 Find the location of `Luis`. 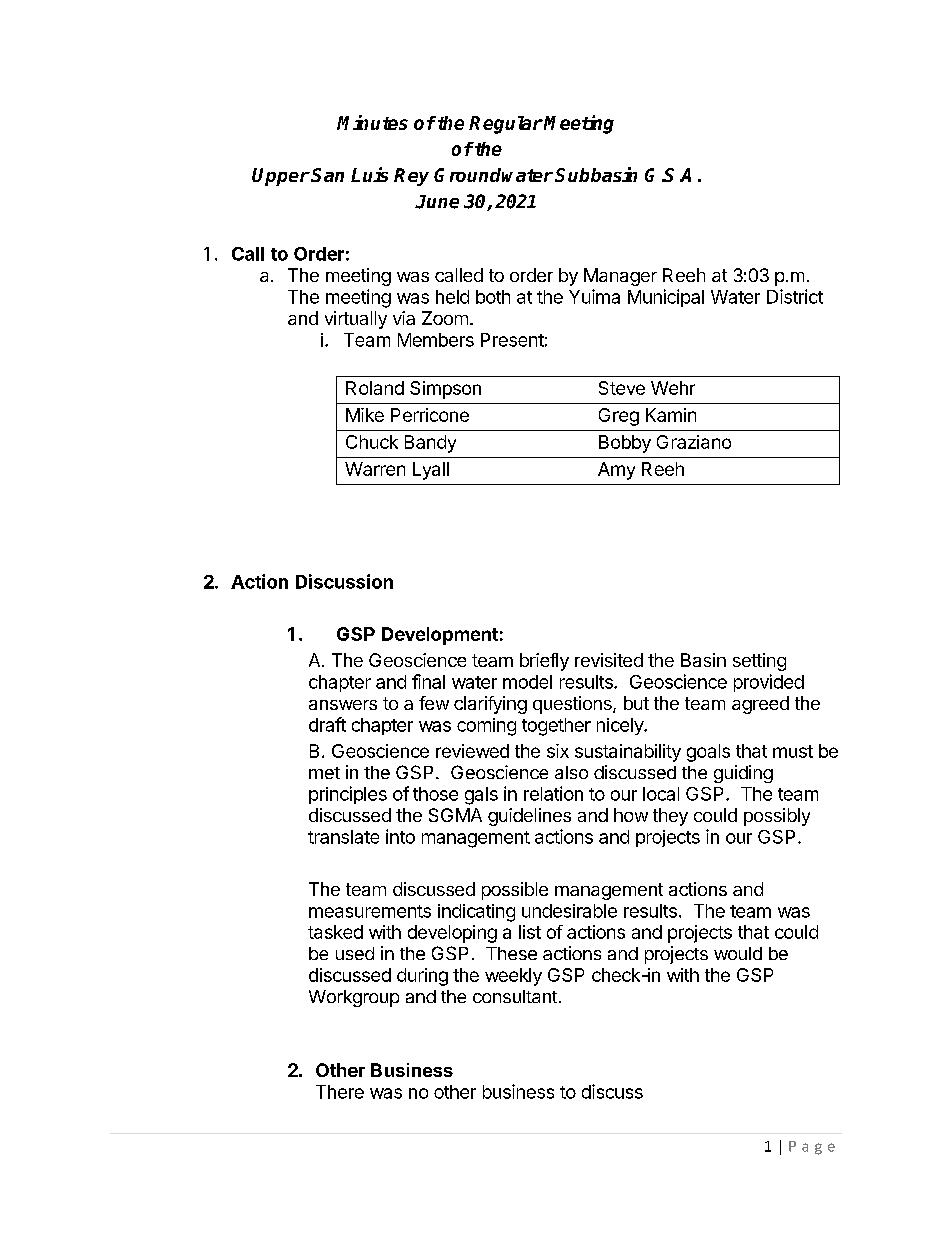

Luis is located at coordinates (369, 174).
